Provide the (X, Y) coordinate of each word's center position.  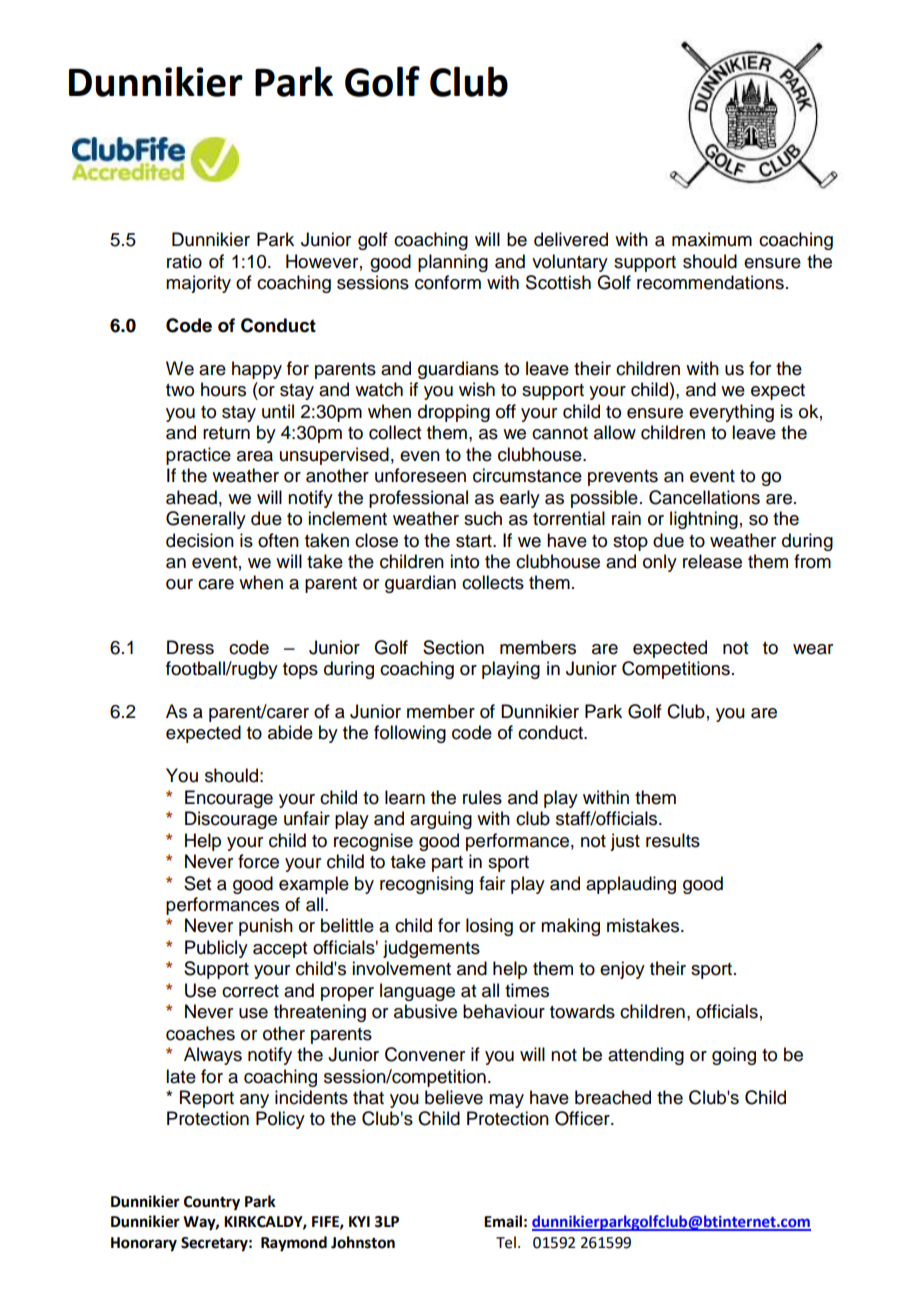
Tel (506, 1242)
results (673, 840)
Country (212, 1203)
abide (290, 732)
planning (453, 263)
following (410, 734)
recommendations (710, 282)
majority (198, 284)
